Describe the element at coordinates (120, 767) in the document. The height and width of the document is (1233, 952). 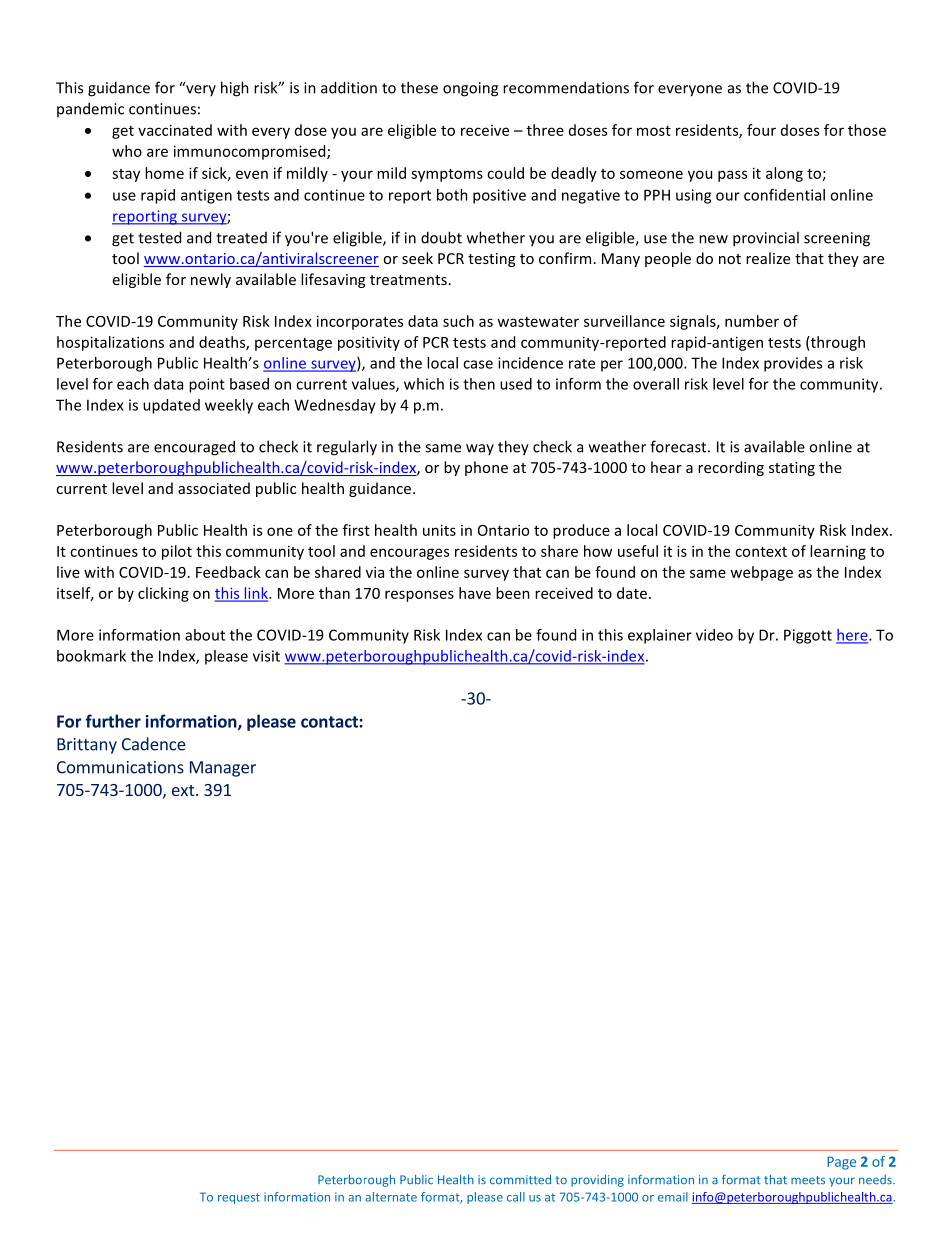
I see `Communications` at that location.
